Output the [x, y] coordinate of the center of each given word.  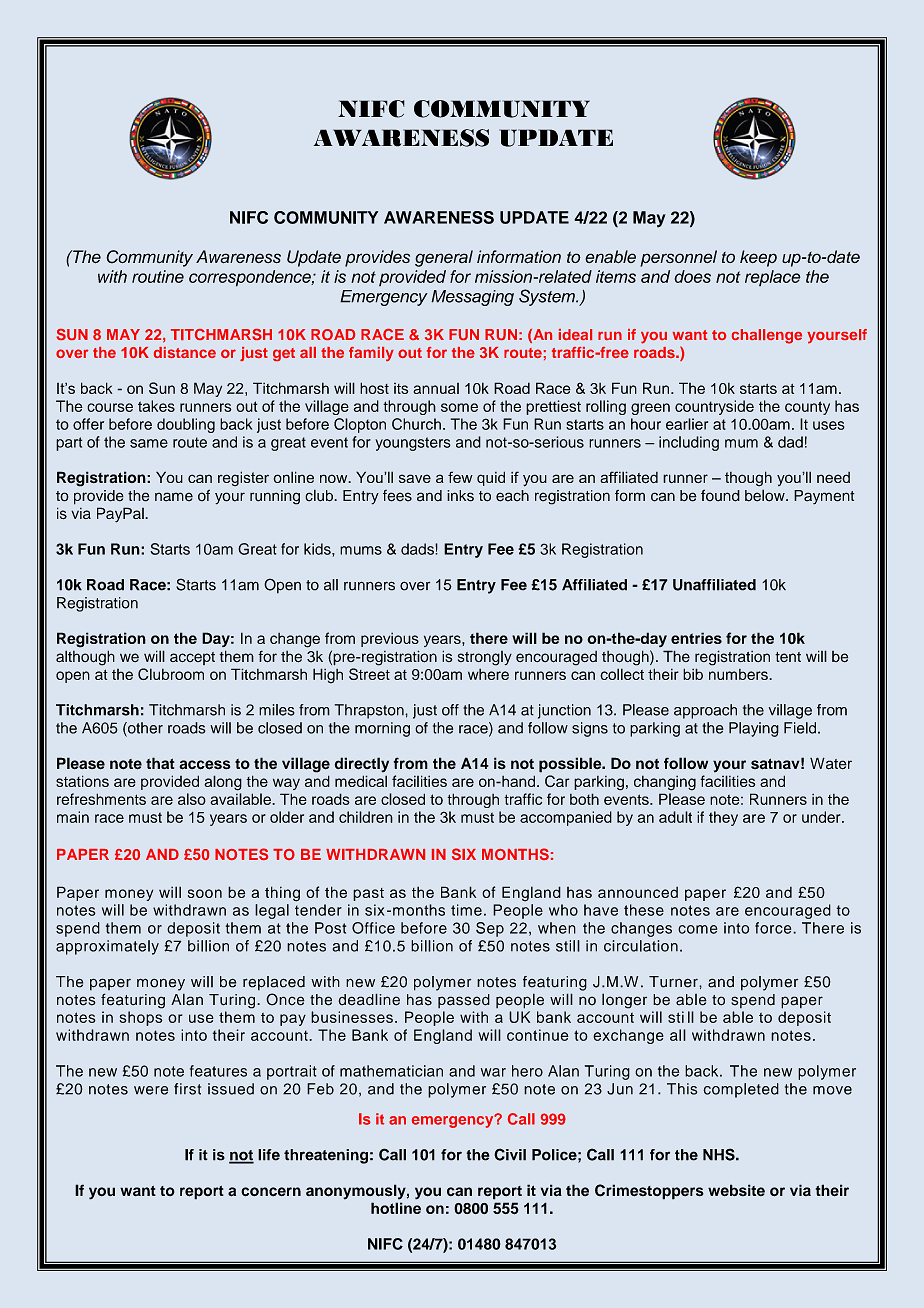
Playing [754, 729]
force [774, 928]
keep [758, 258]
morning [382, 729]
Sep [490, 929]
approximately [107, 947]
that [160, 763]
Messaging [472, 298]
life [269, 1155]
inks [460, 496]
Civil [510, 1154]
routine [158, 276]
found [720, 495]
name [174, 497]
